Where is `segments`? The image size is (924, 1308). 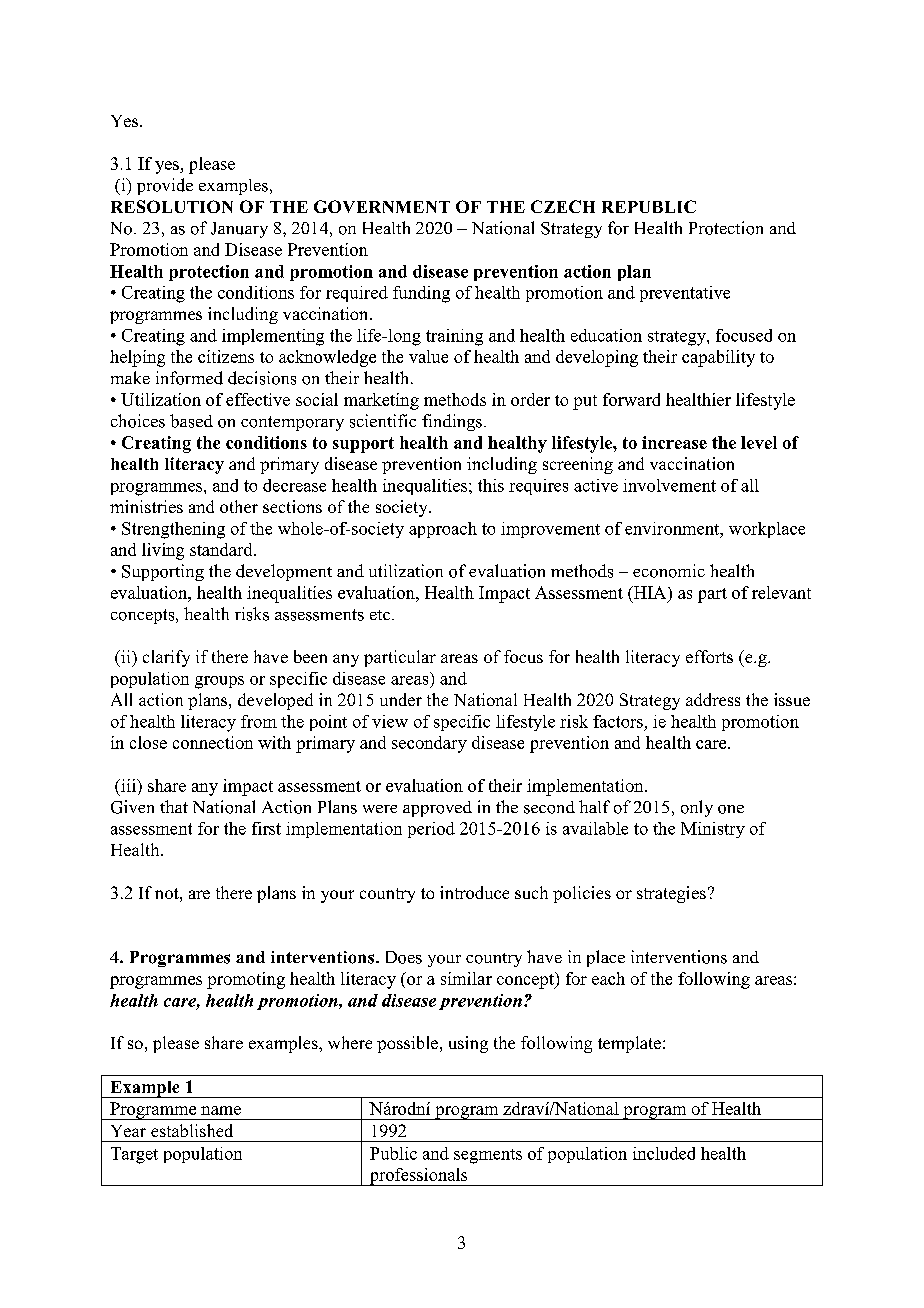
segments is located at coordinates (488, 1156).
